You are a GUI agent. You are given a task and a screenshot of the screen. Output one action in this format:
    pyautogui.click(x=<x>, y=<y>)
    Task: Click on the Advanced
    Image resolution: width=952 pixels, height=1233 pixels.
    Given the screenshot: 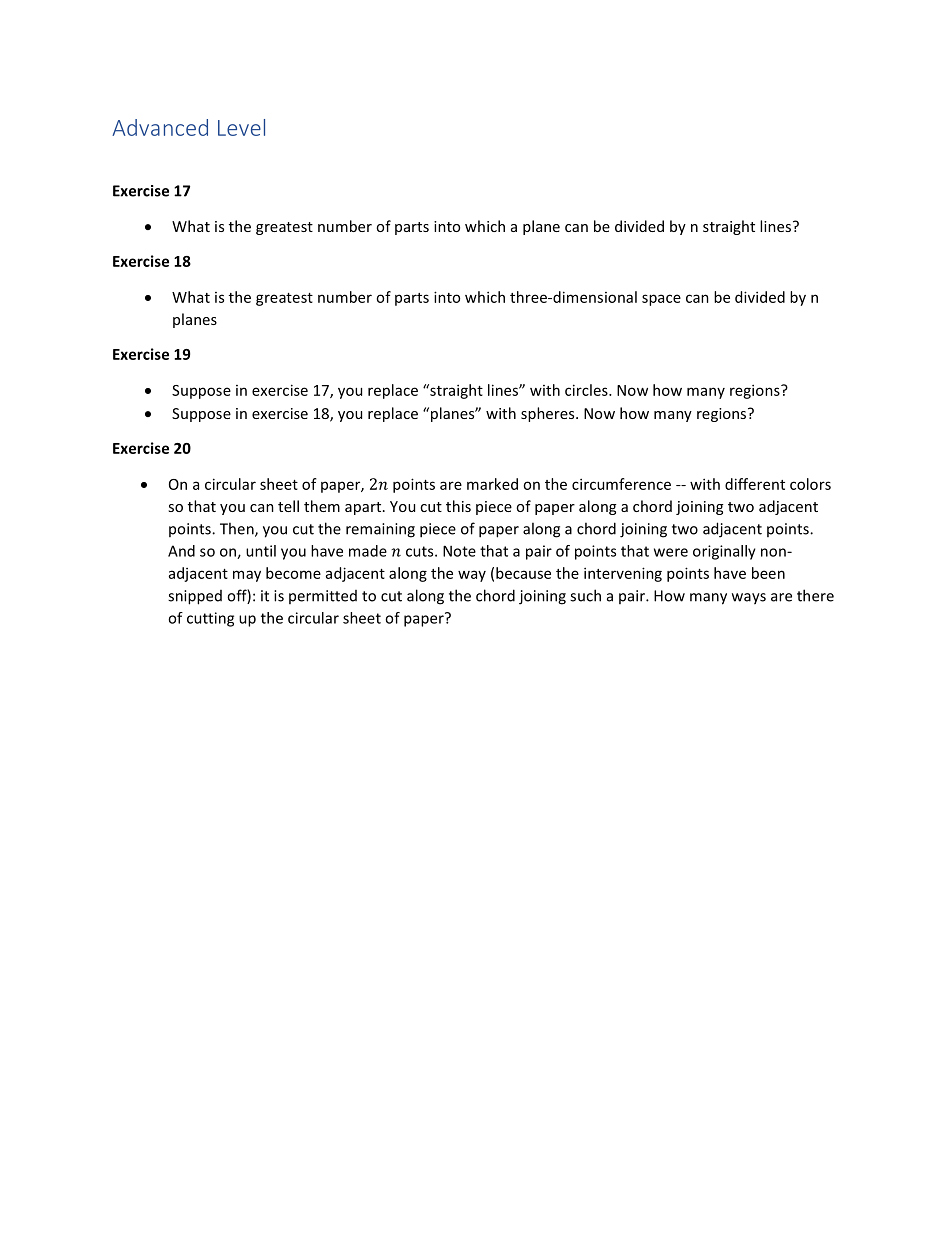 What is the action you would take?
    pyautogui.click(x=160, y=127)
